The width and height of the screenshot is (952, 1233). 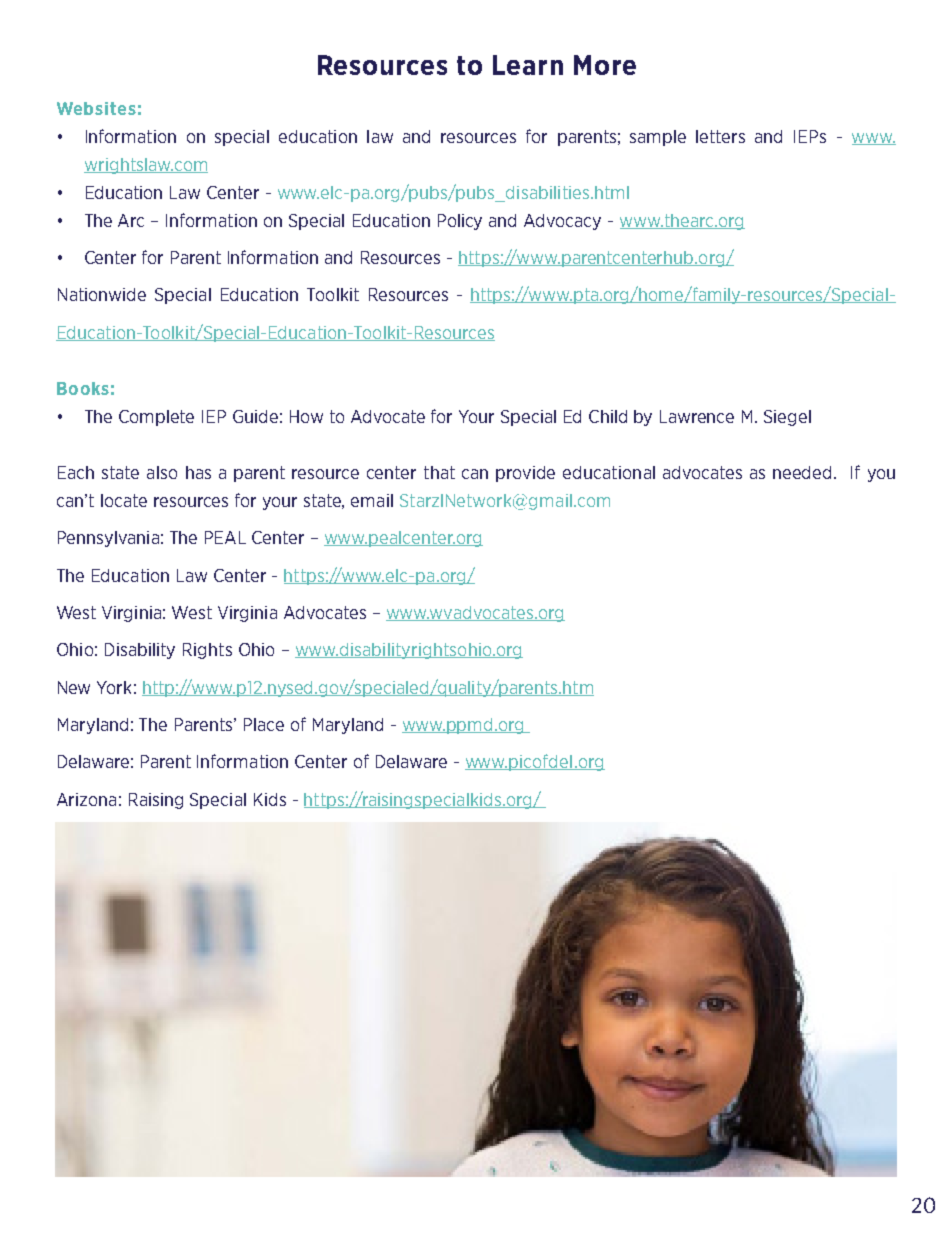 What do you see at coordinates (96, 108) in the screenshot?
I see `Websites` at bounding box center [96, 108].
